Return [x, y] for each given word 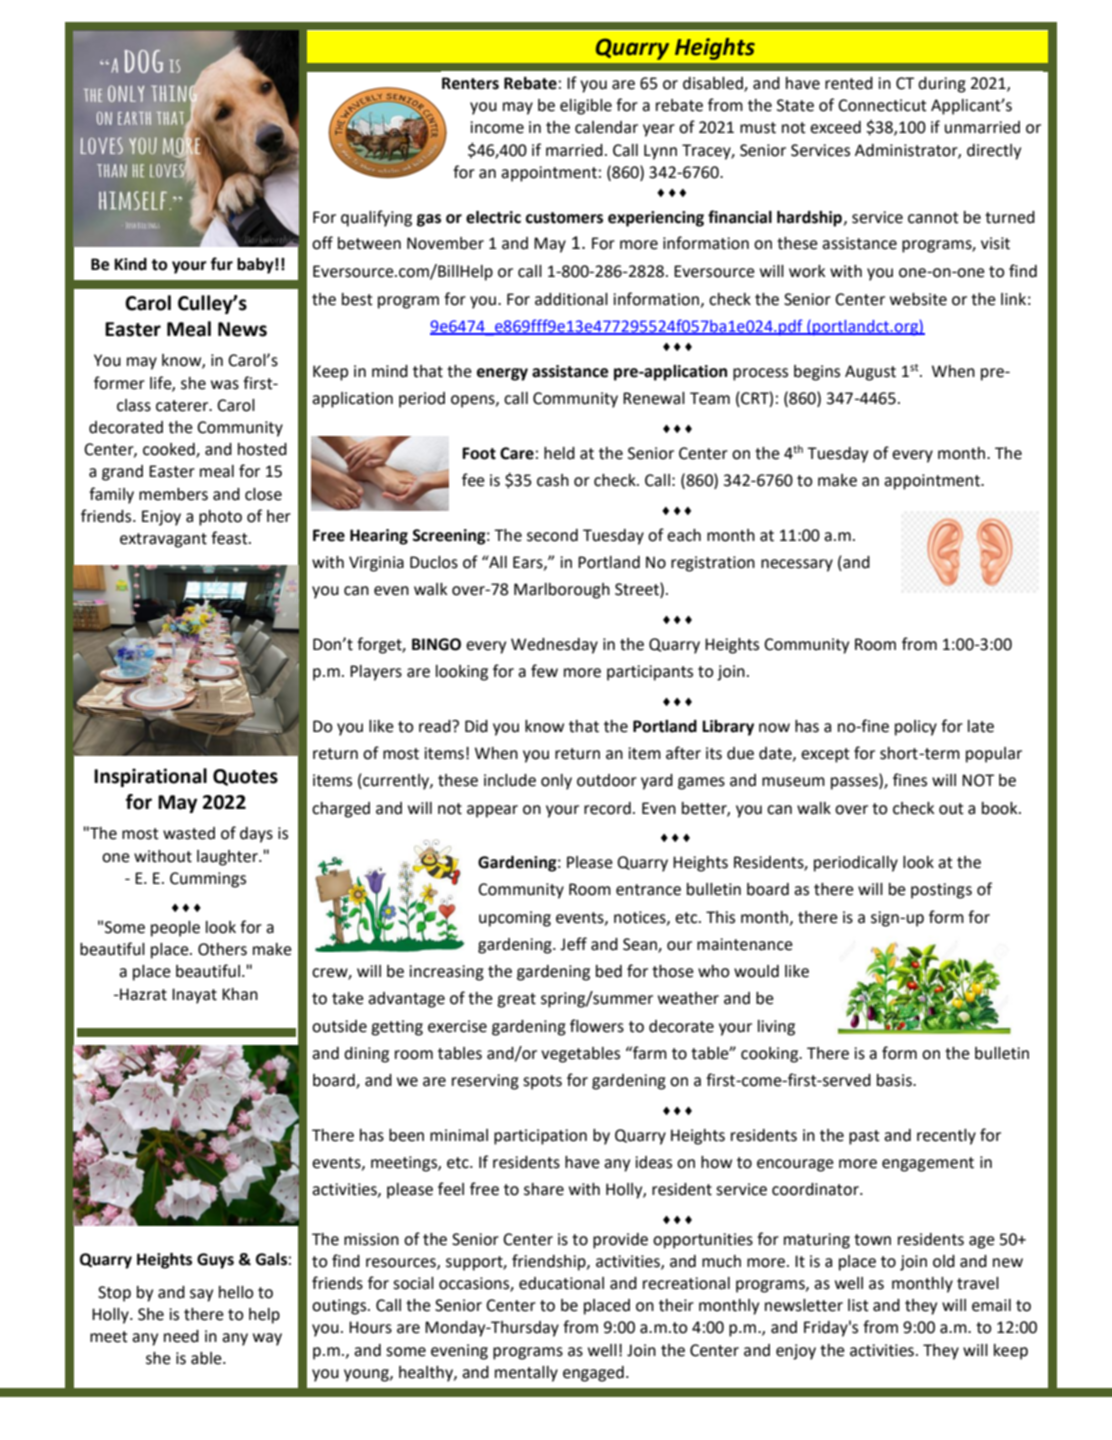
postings [941, 891]
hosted [262, 449]
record [607, 808]
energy [502, 374]
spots [542, 1082]
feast [230, 538]
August [870, 373]
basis [895, 1080]
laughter [228, 858]
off [322, 243]
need [181, 1336]
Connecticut [882, 105]
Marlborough [562, 591]
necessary [797, 565]
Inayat [194, 996]
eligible [586, 107]
